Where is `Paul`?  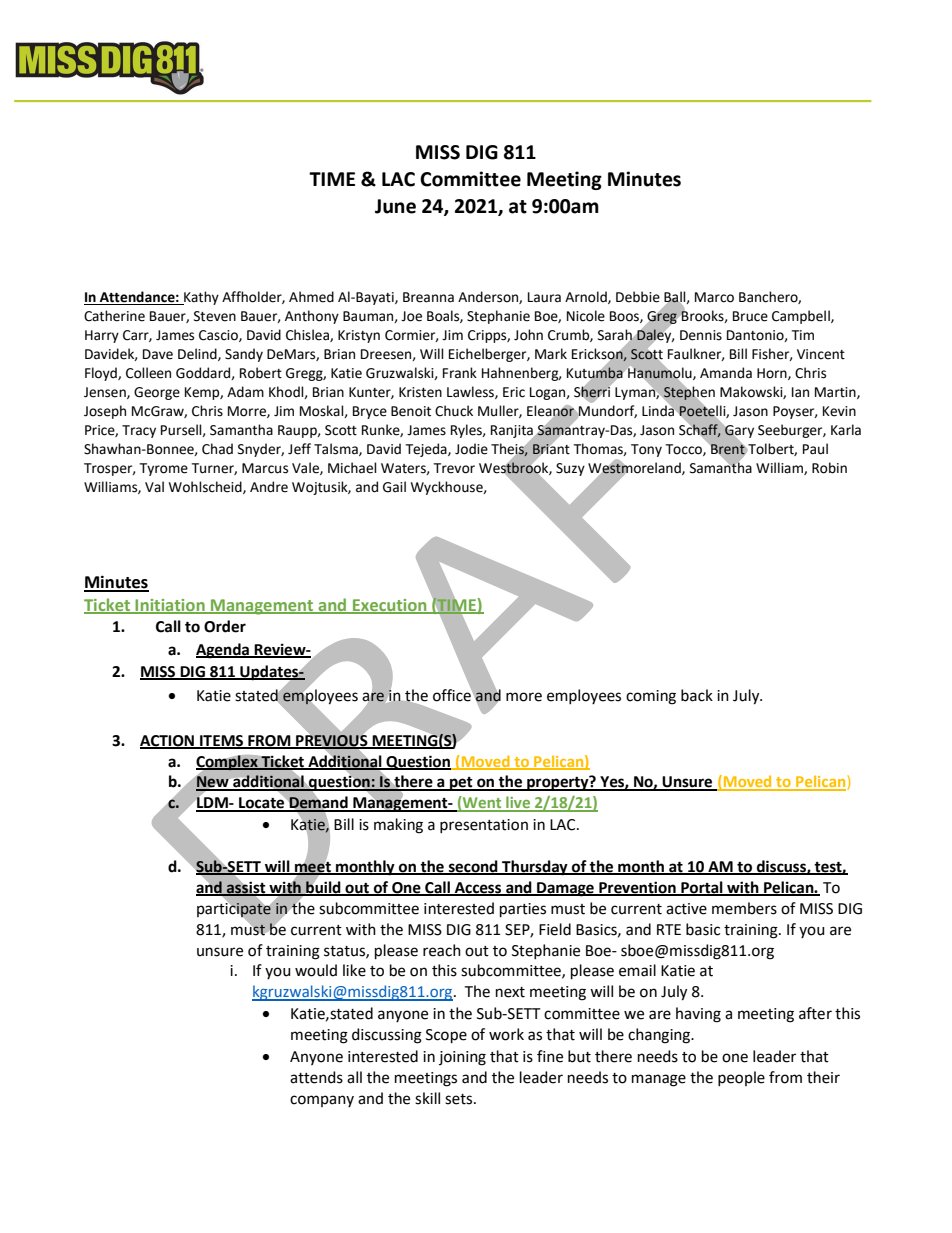
Paul is located at coordinates (815, 449).
